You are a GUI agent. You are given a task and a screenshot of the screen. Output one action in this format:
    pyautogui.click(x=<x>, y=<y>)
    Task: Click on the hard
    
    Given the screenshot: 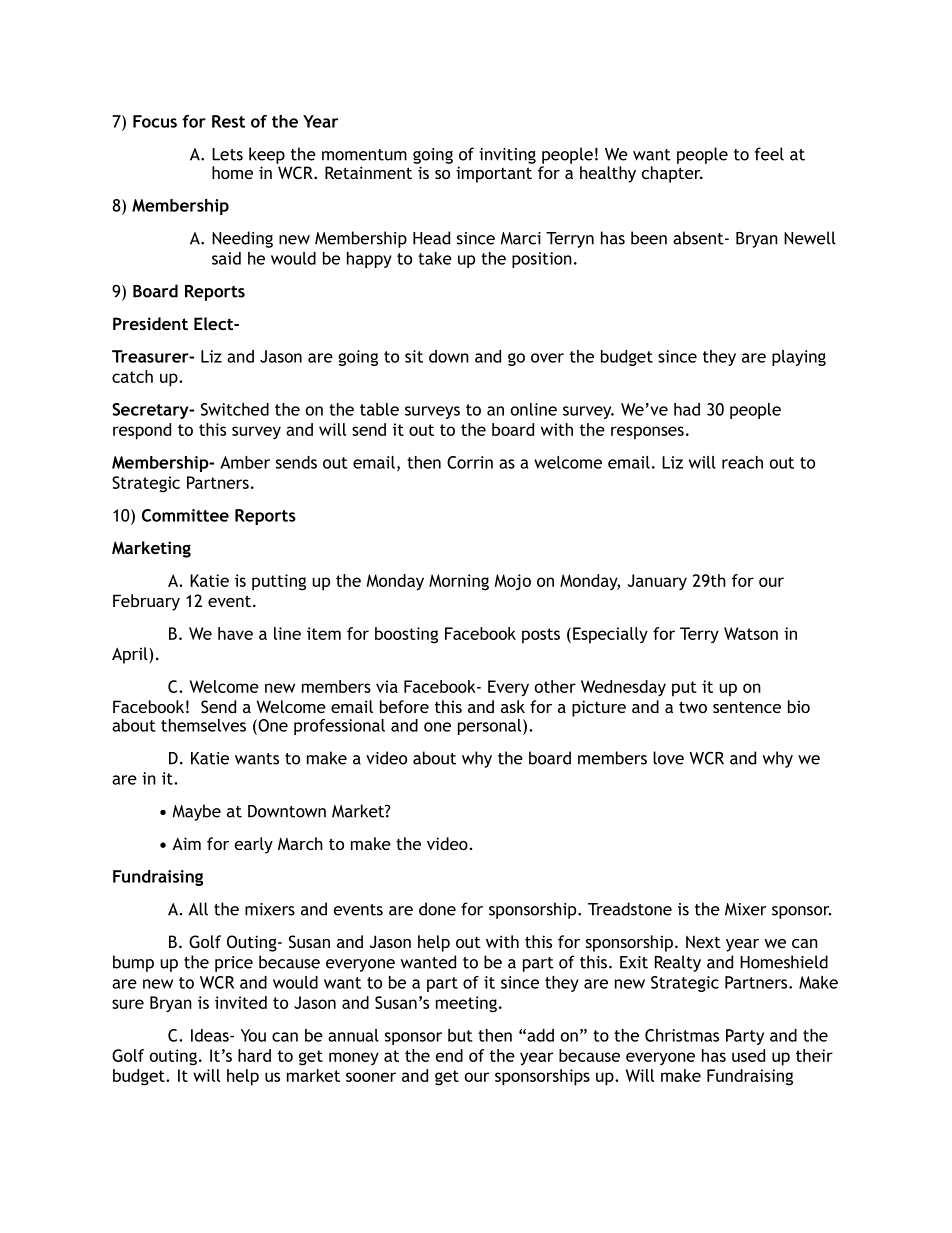 What is the action you would take?
    pyautogui.click(x=254, y=1055)
